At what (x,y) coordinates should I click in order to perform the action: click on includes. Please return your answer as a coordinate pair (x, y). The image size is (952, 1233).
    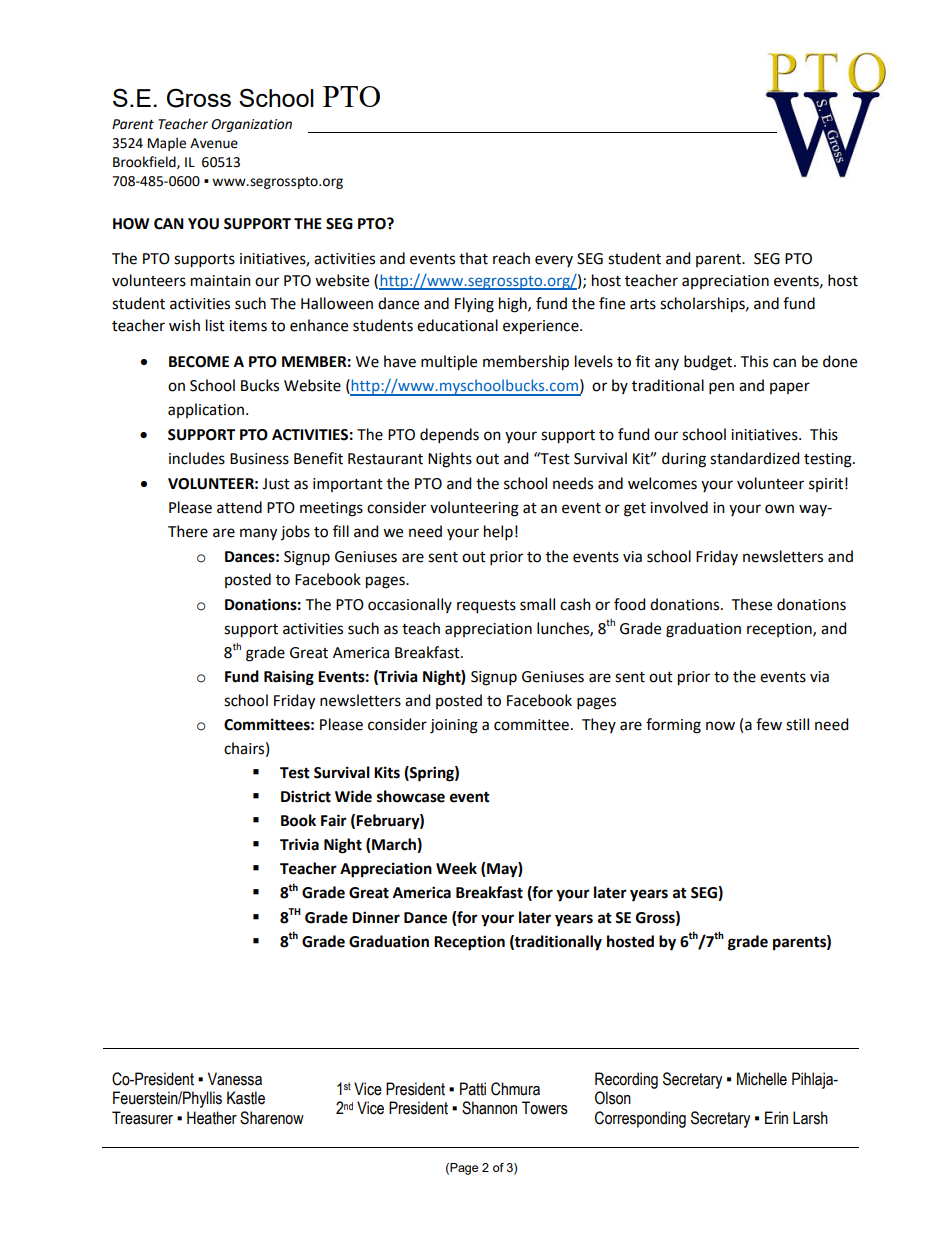
    Looking at the image, I should click on (197, 458).
